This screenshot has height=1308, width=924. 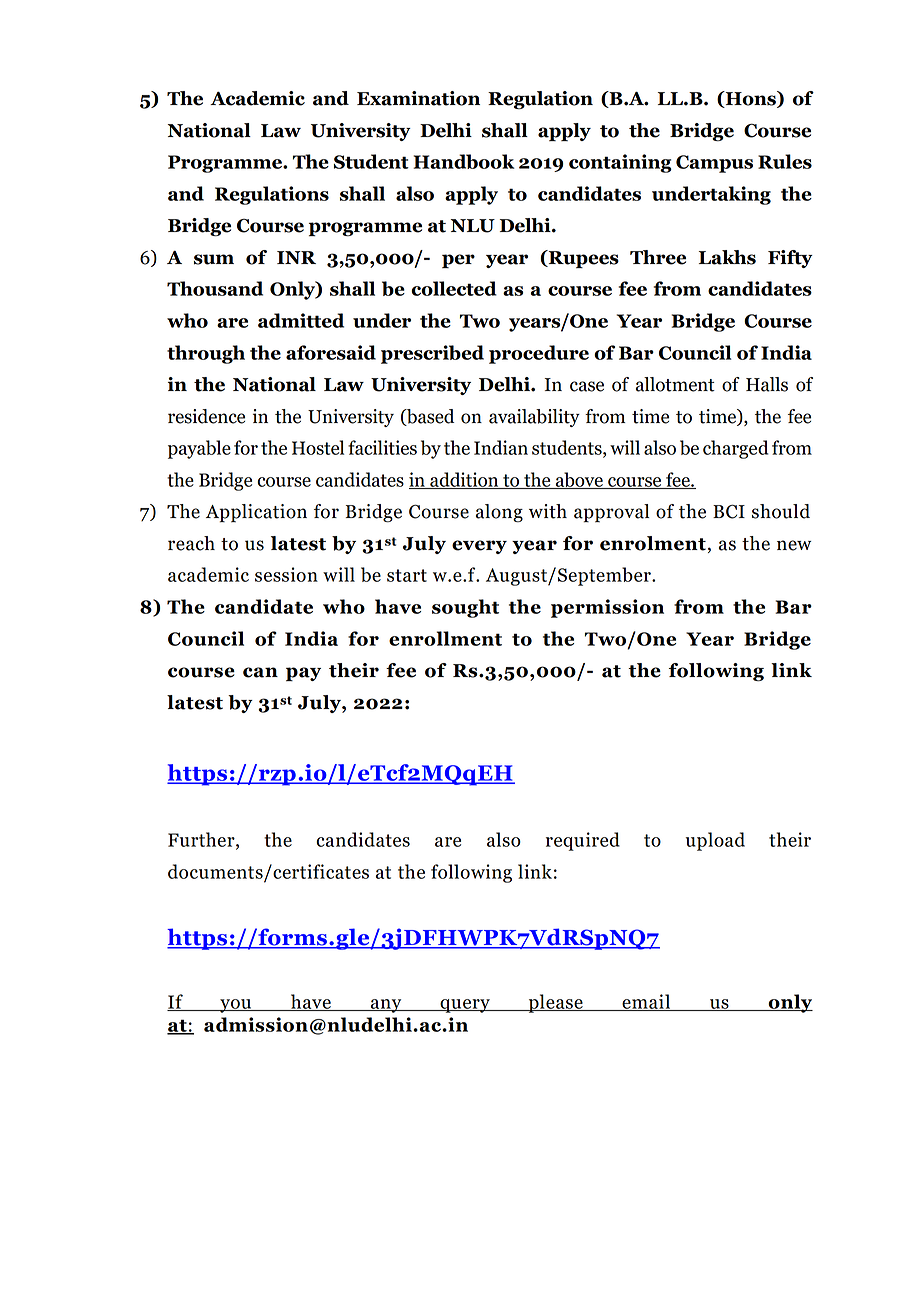 What do you see at coordinates (318, 447) in the screenshot?
I see `Hostel` at bounding box center [318, 447].
